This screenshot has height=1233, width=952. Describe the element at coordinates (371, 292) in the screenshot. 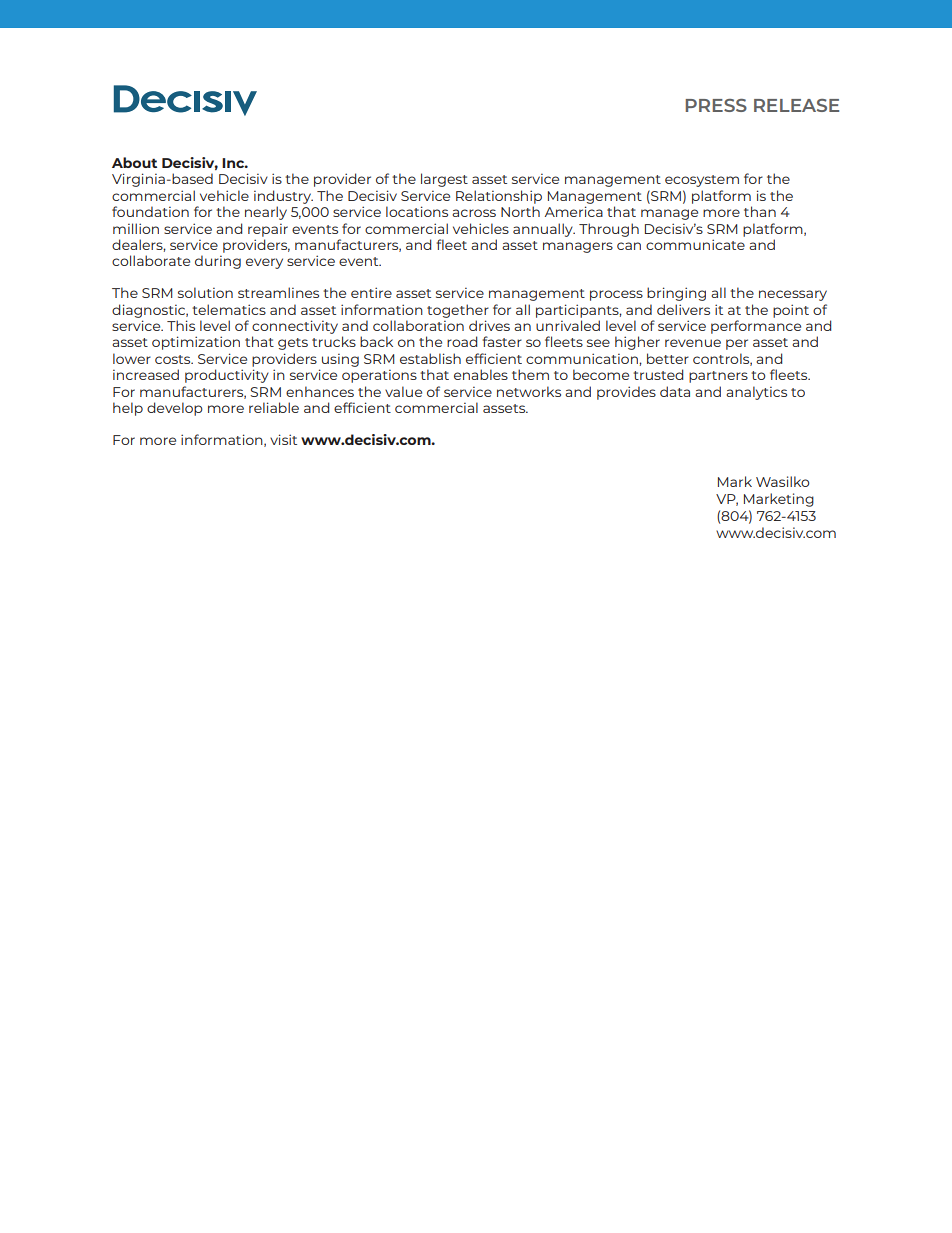

I see `entire` at that location.
